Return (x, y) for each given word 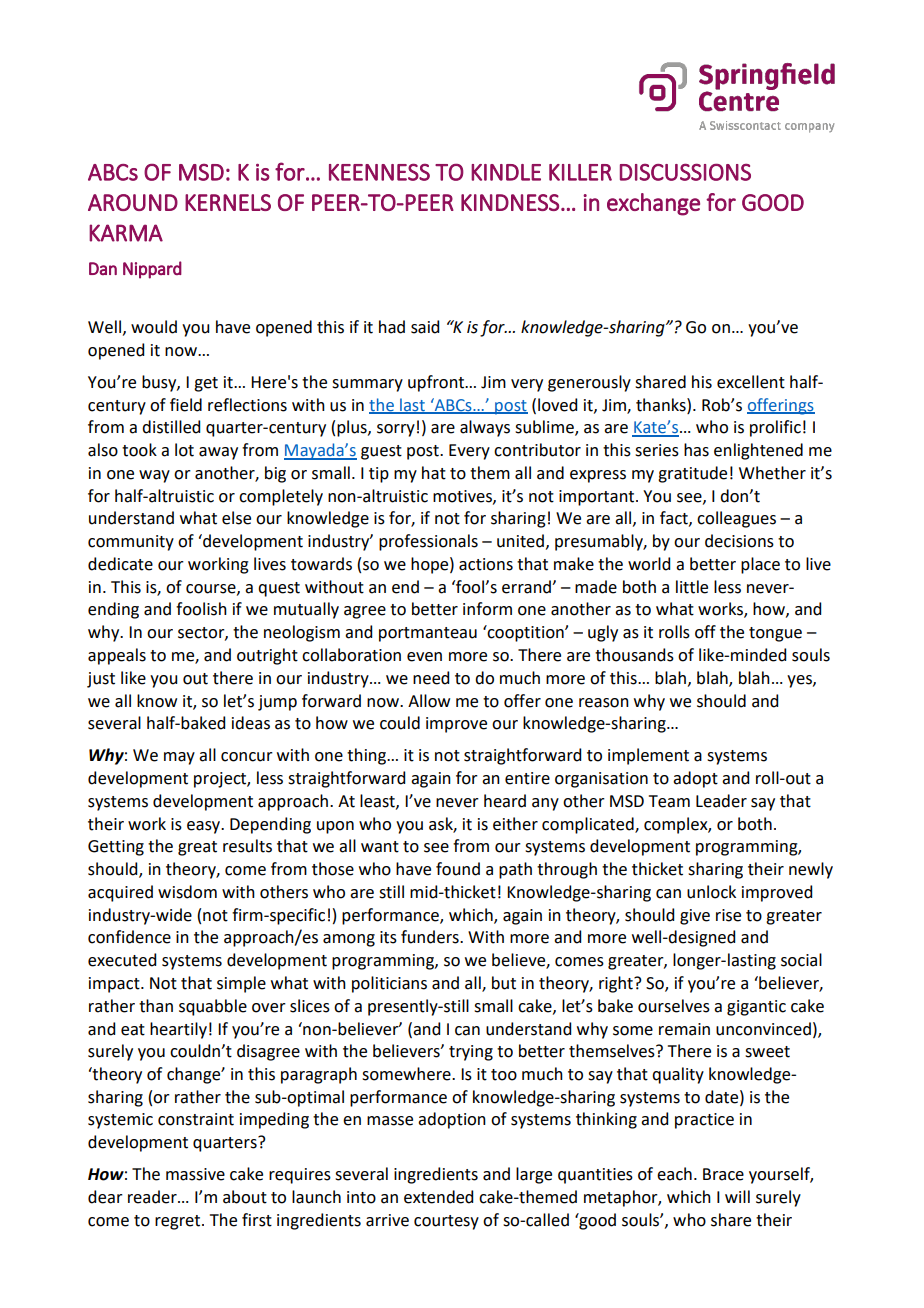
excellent (751, 382)
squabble (213, 1007)
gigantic (756, 1008)
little (692, 587)
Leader (721, 801)
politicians (389, 984)
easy (205, 827)
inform (487, 609)
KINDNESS (510, 202)
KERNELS (228, 202)
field (186, 405)
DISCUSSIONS (685, 172)
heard (505, 801)
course (212, 589)
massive (195, 1174)
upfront (437, 383)
